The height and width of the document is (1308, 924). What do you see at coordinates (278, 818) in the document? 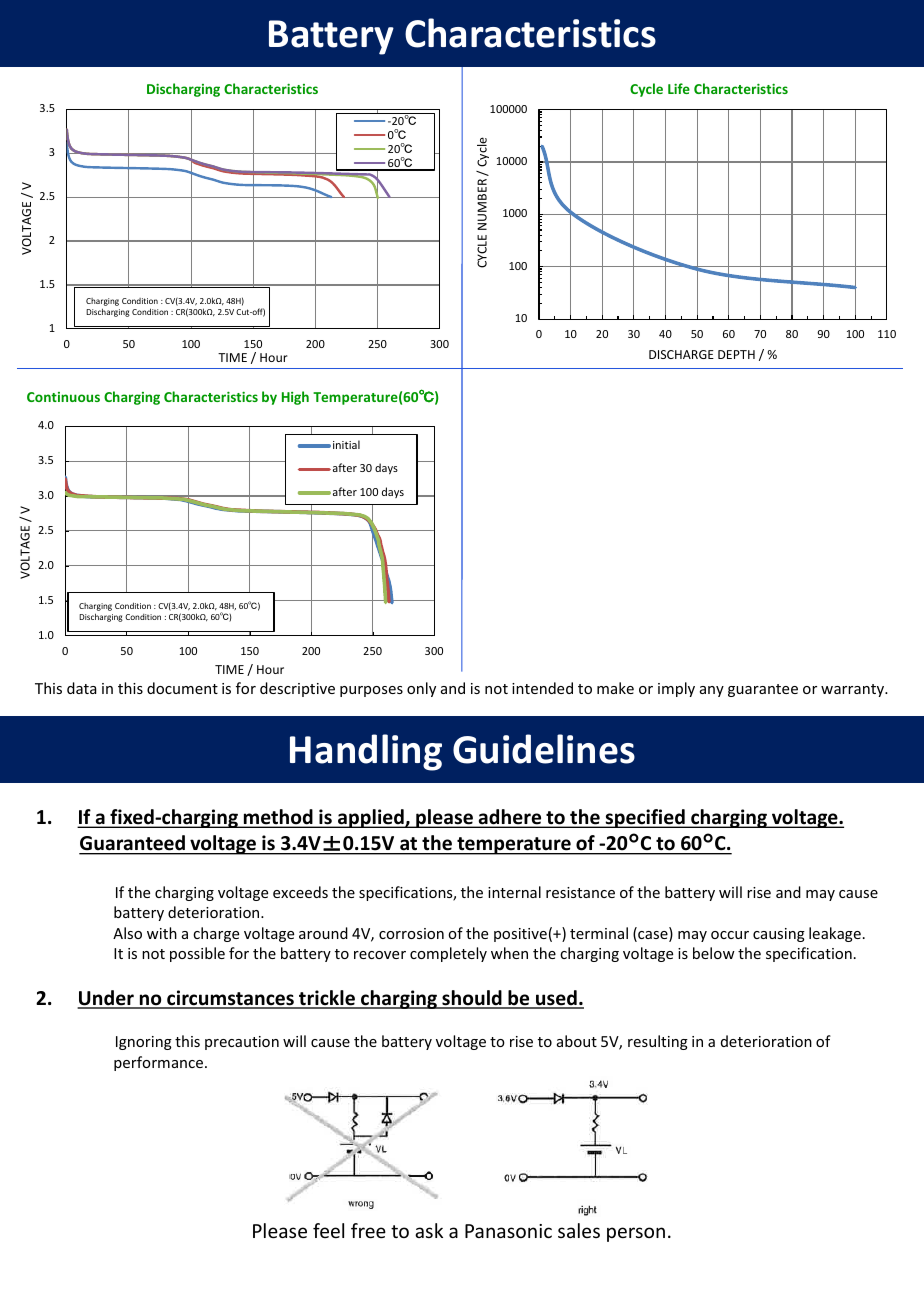
I see `method` at bounding box center [278, 818].
